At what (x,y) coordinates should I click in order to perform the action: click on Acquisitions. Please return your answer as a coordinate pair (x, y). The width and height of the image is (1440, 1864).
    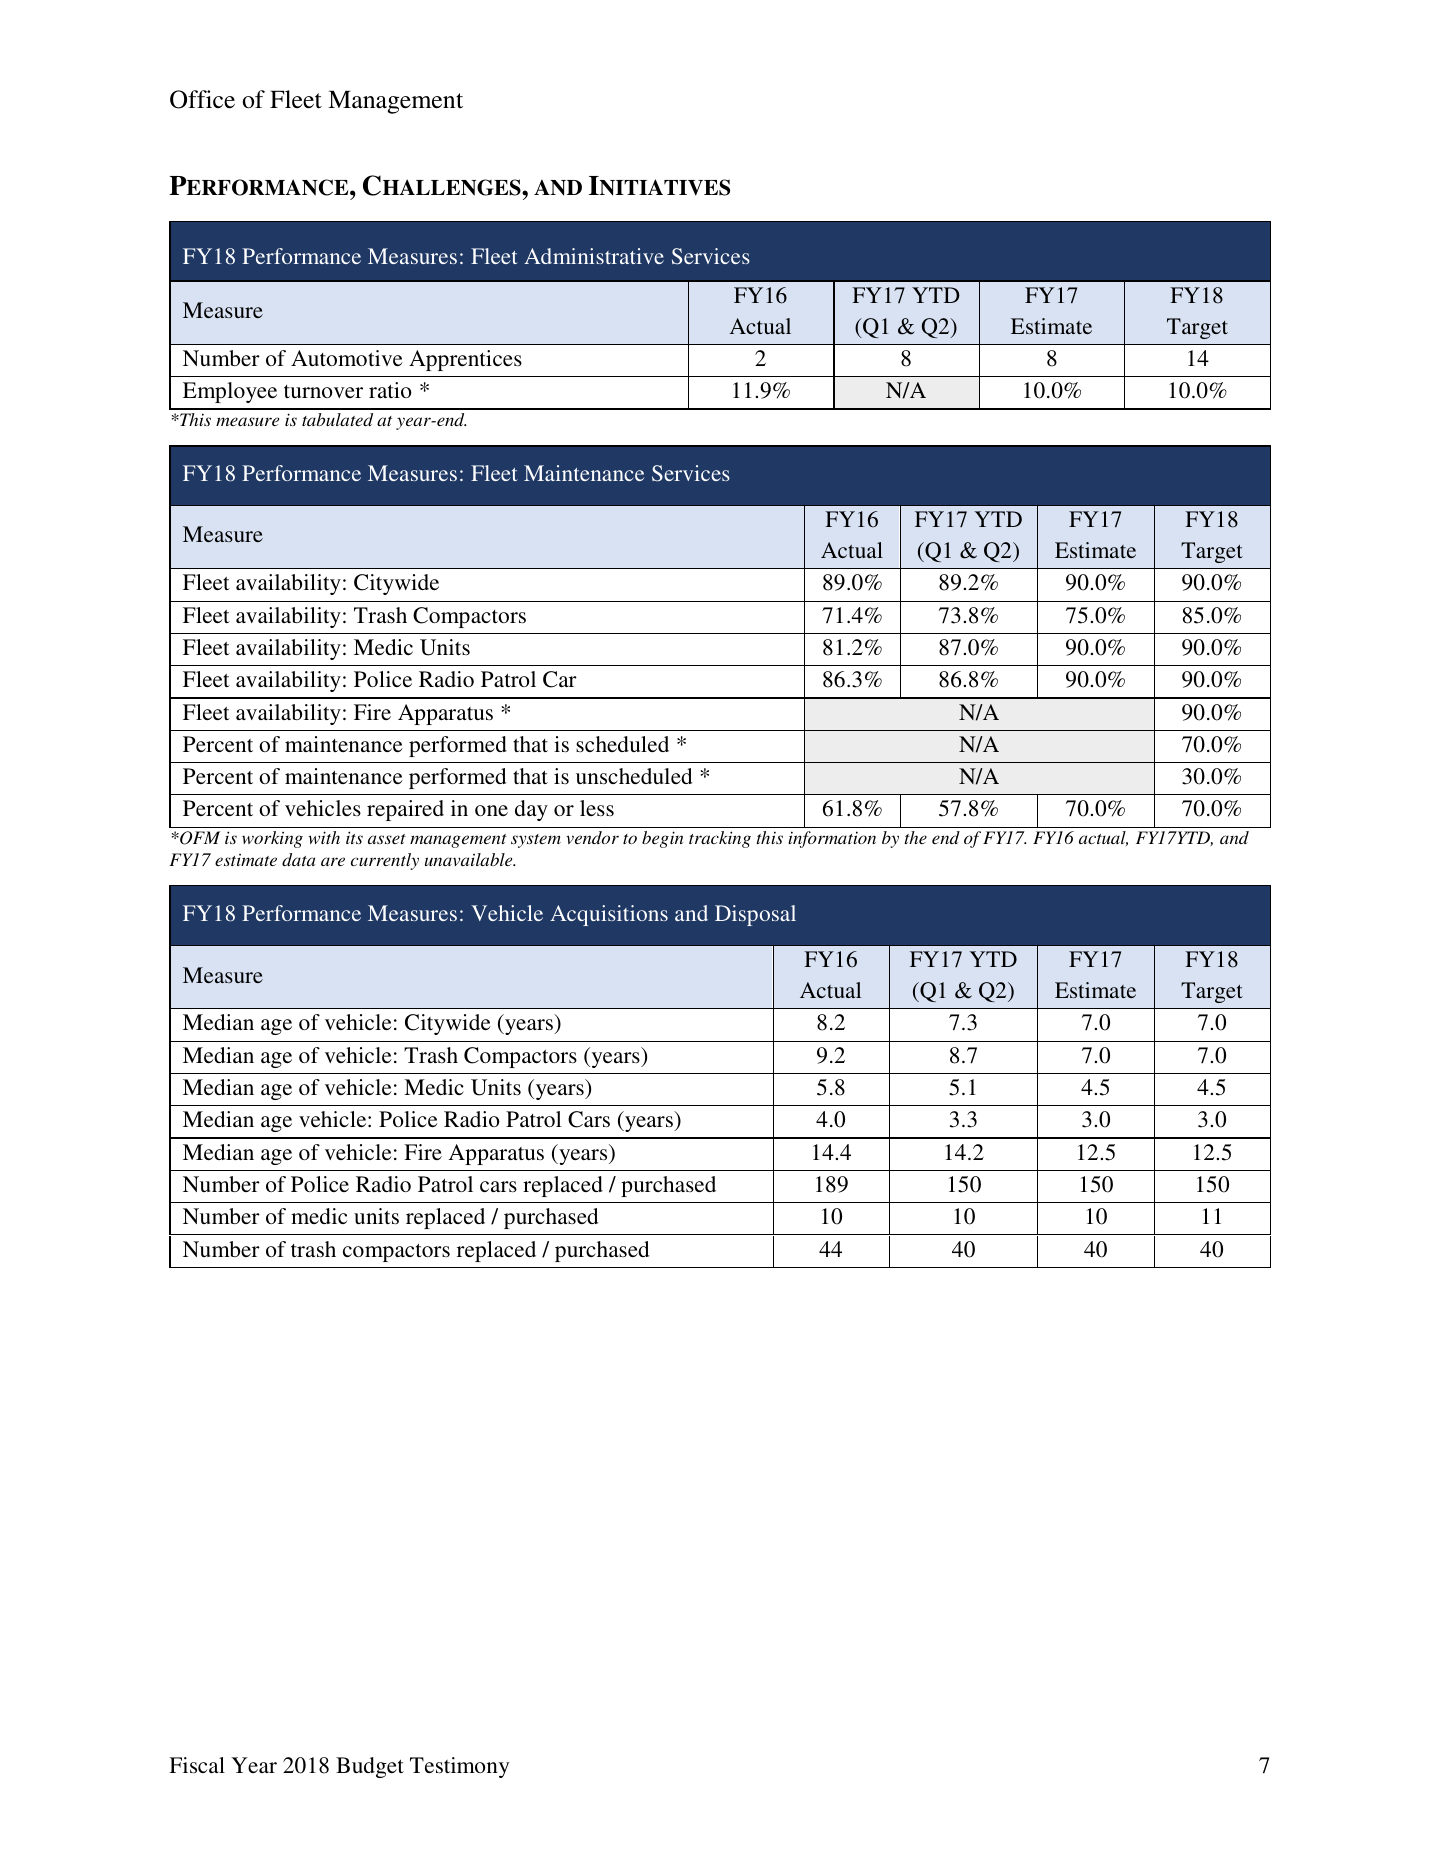
    Looking at the image, I should click on (609, 915).
